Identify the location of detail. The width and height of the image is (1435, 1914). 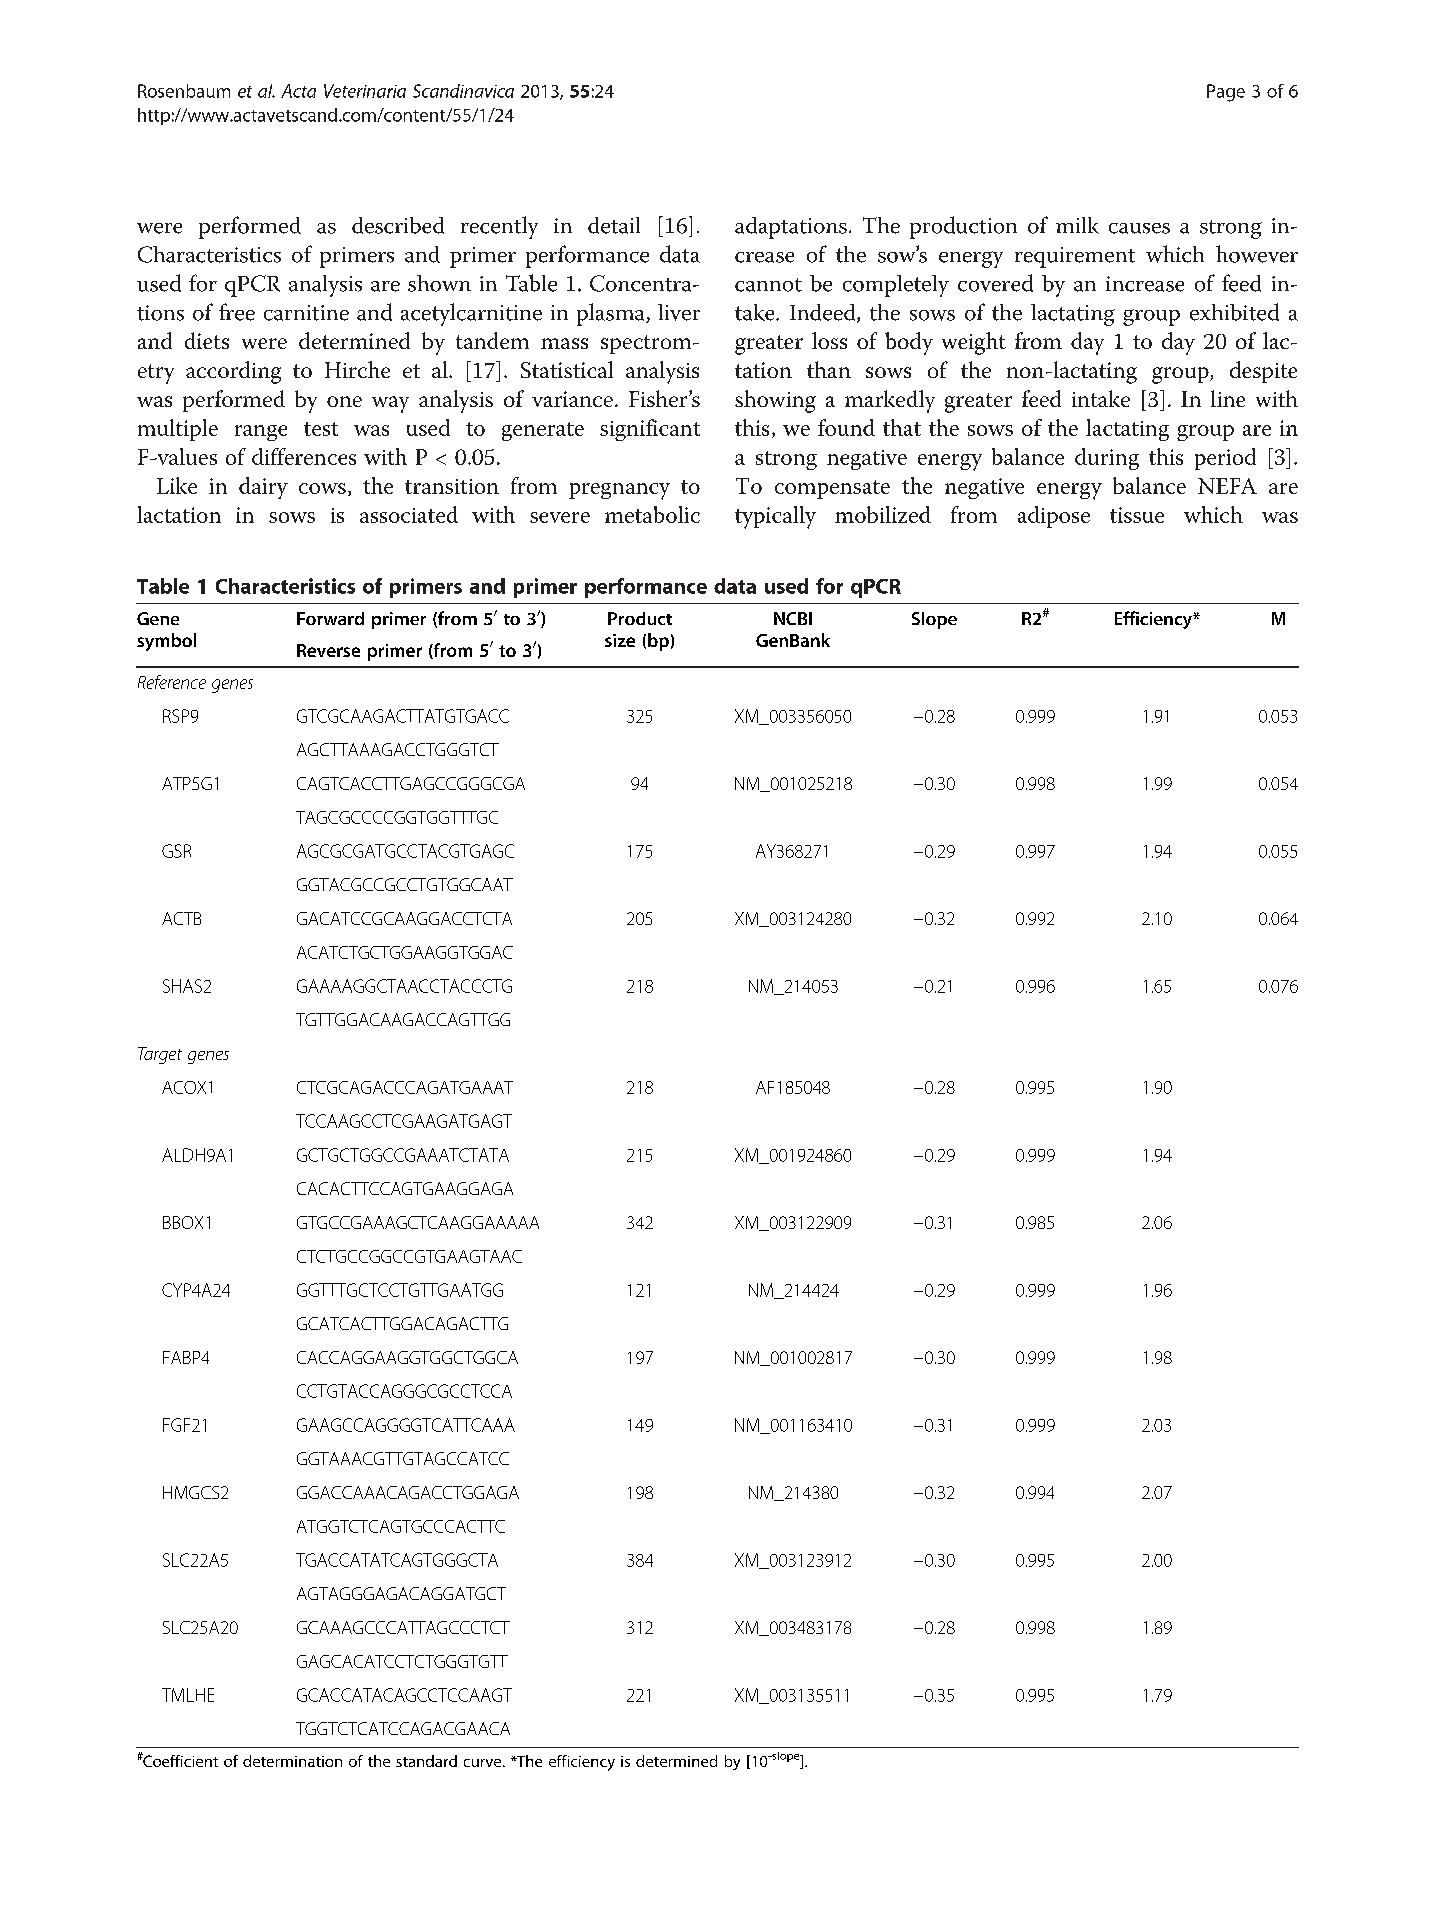
(614, 225).
